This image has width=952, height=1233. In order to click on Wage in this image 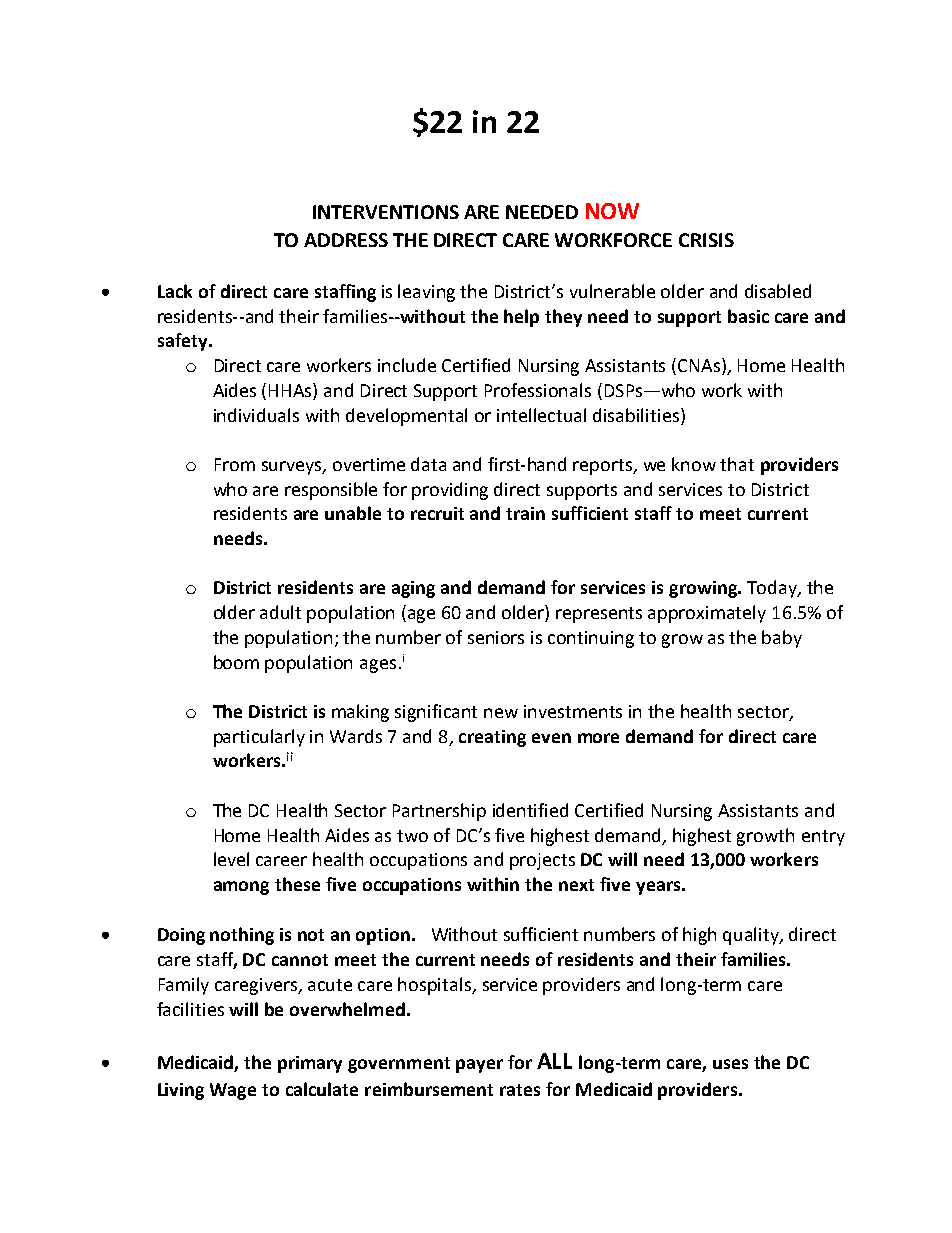, I will do `click(233, 1091)`.
